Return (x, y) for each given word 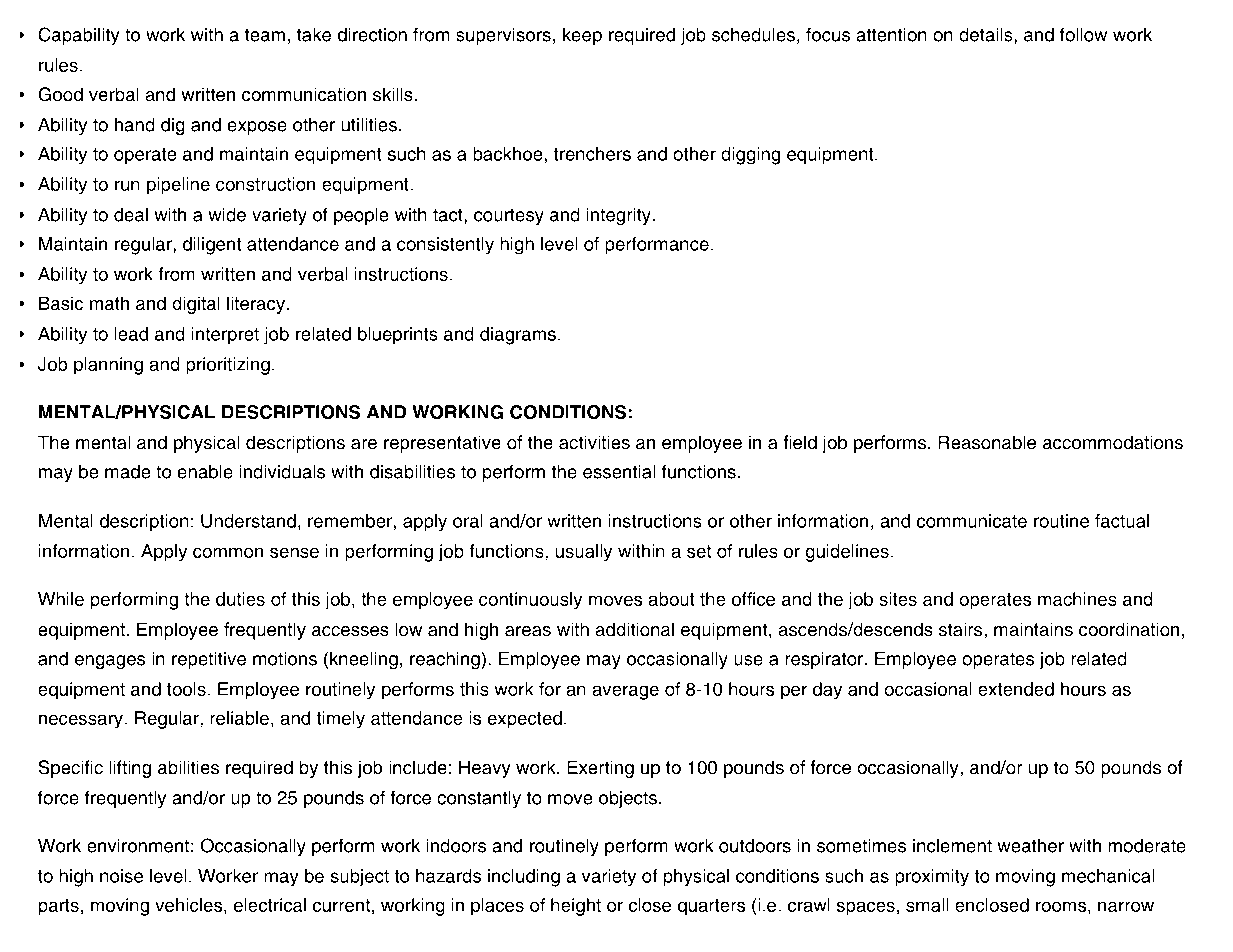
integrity (618, 216)
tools (186, 689)
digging (751, 156)
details (986, 35)
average (626, 693)
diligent (212, 246)
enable (205, 472)
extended (1016, 689)
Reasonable (987, 442)
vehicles (190, 905)
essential (619, 472)
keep (582, 36)
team (265, 35)
